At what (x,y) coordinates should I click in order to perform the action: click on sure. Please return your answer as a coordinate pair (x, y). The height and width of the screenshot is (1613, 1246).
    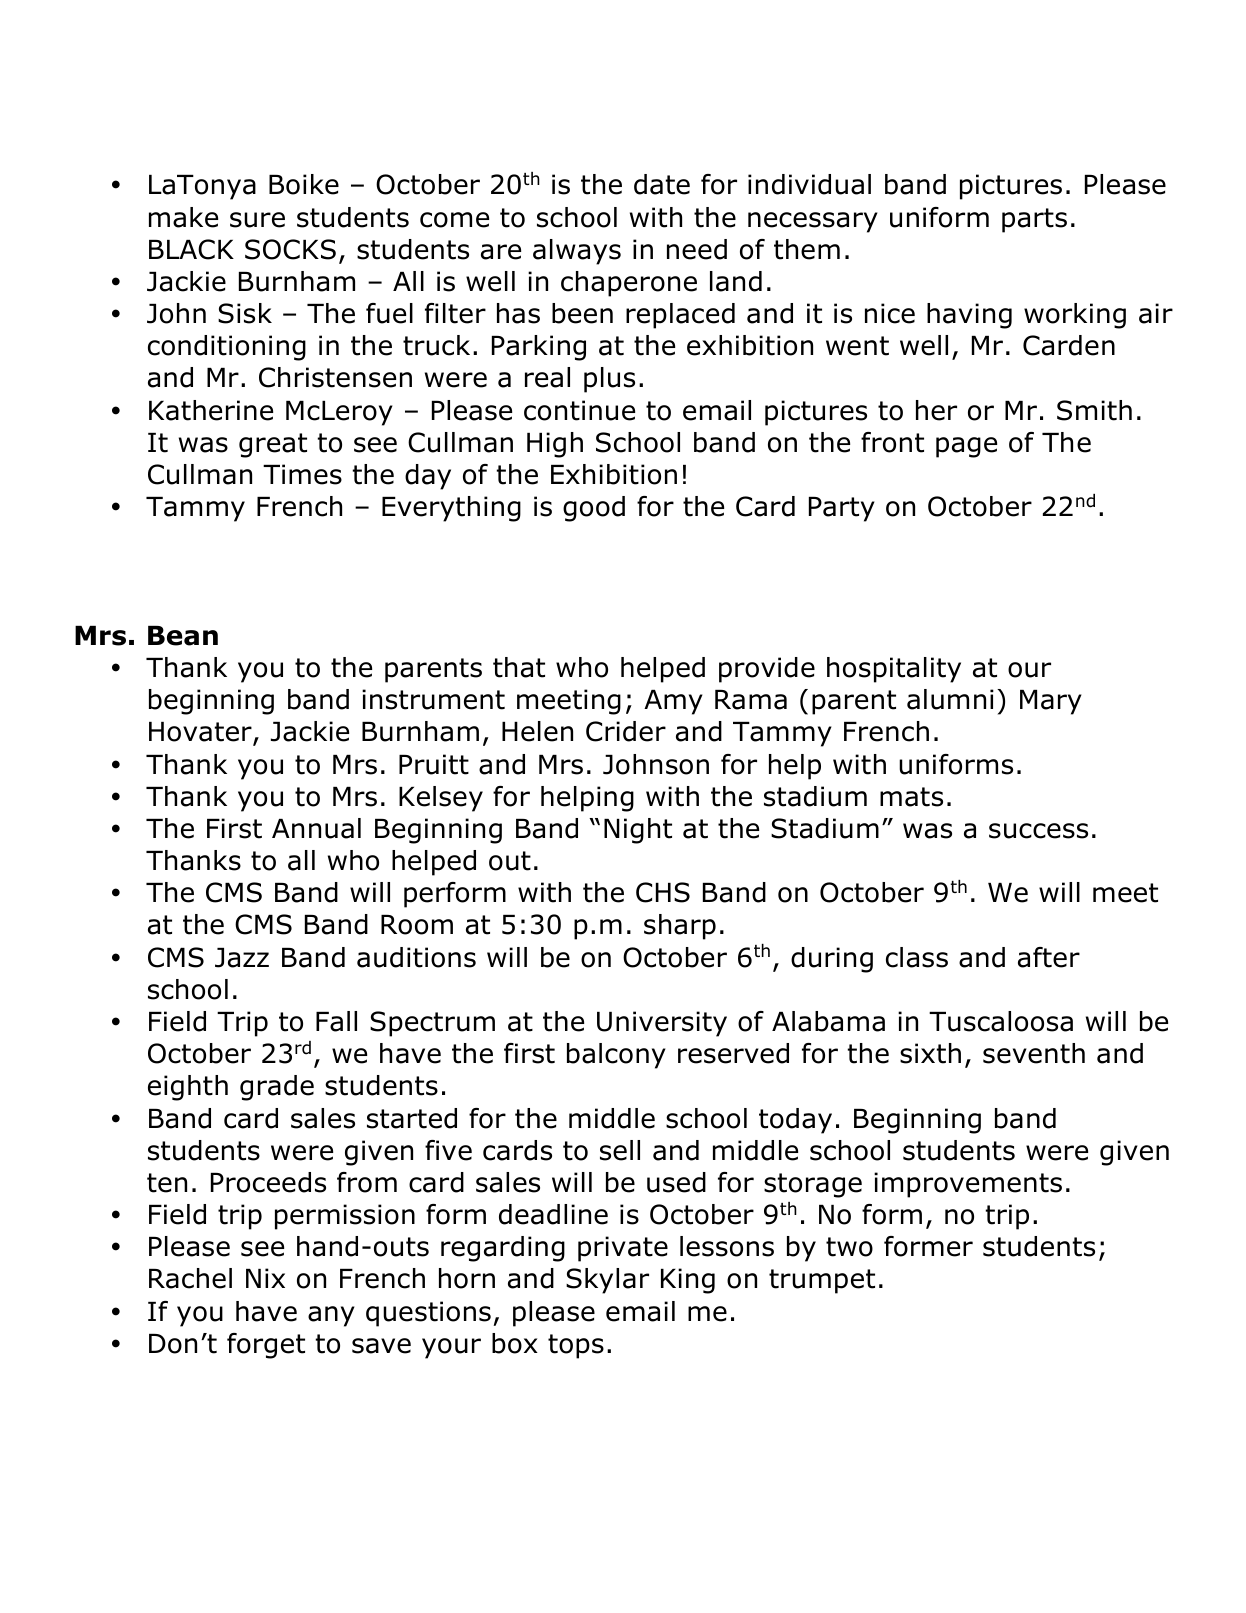
    Looking at the image, I should click on (257, 220).
